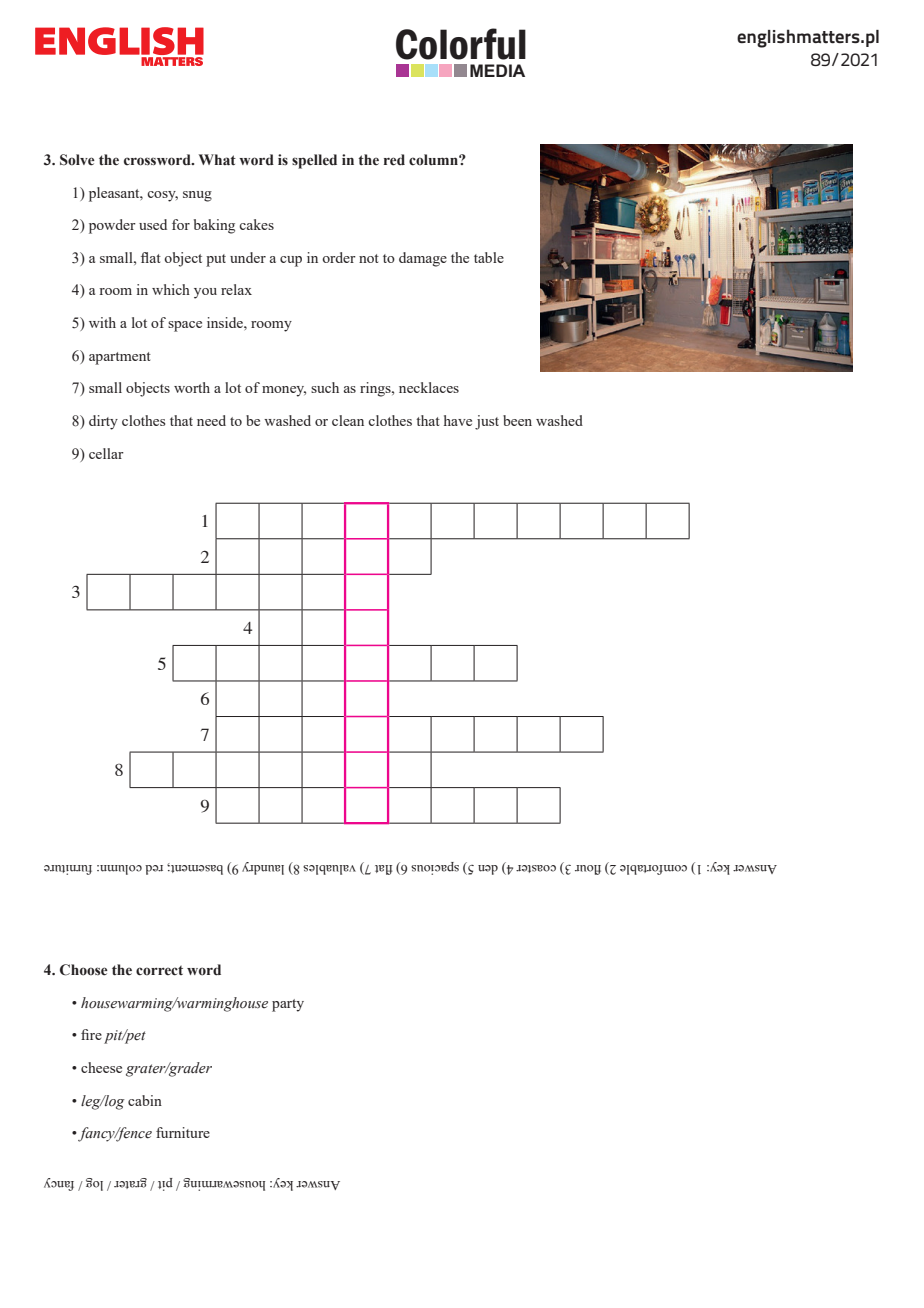 The image size is (924, 1308). Describe the element at coordinates (497, 70) in the page. I see `MEDIA` at that location.
